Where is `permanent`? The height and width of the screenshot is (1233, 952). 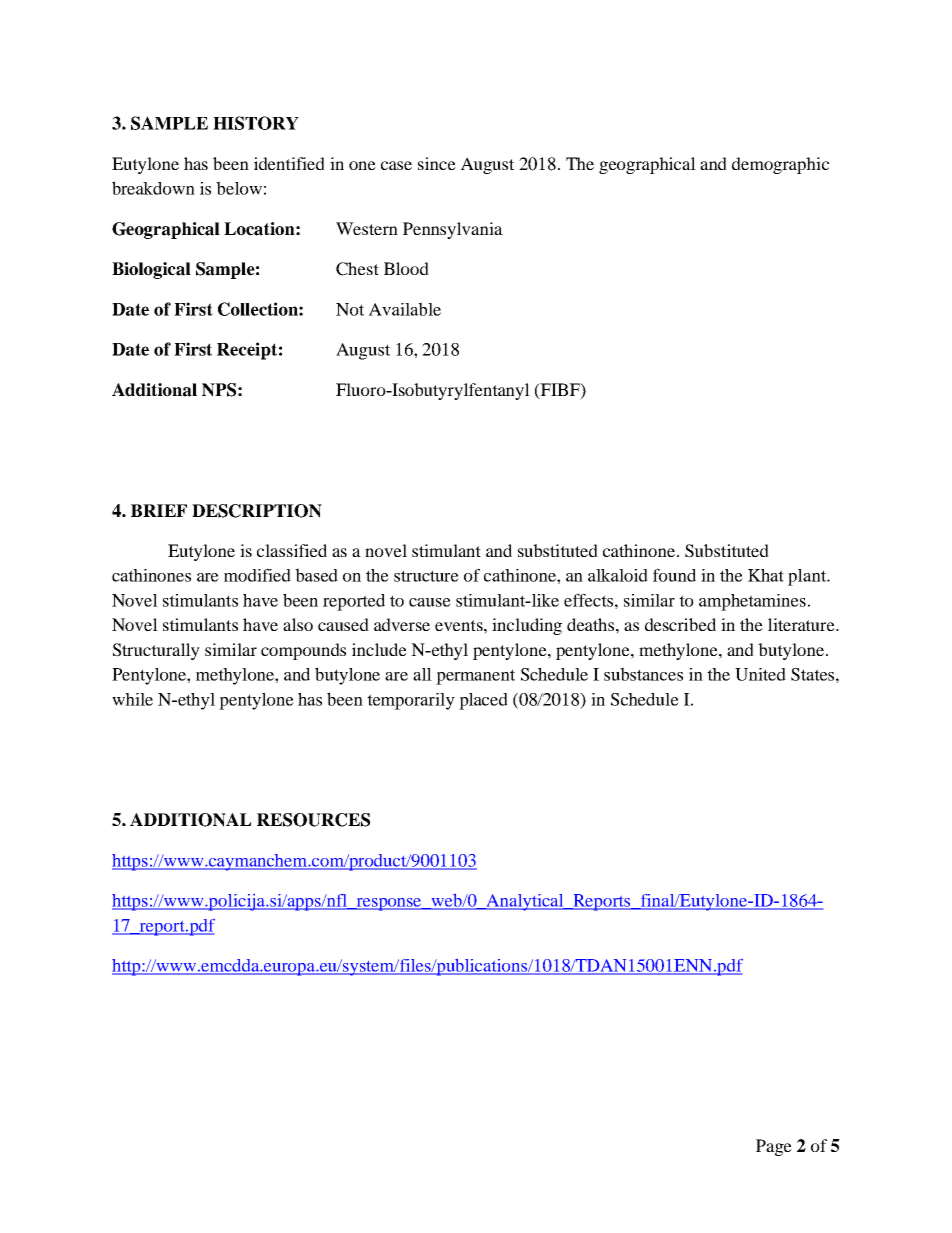
permanent is located at coordinates (475, 677).
